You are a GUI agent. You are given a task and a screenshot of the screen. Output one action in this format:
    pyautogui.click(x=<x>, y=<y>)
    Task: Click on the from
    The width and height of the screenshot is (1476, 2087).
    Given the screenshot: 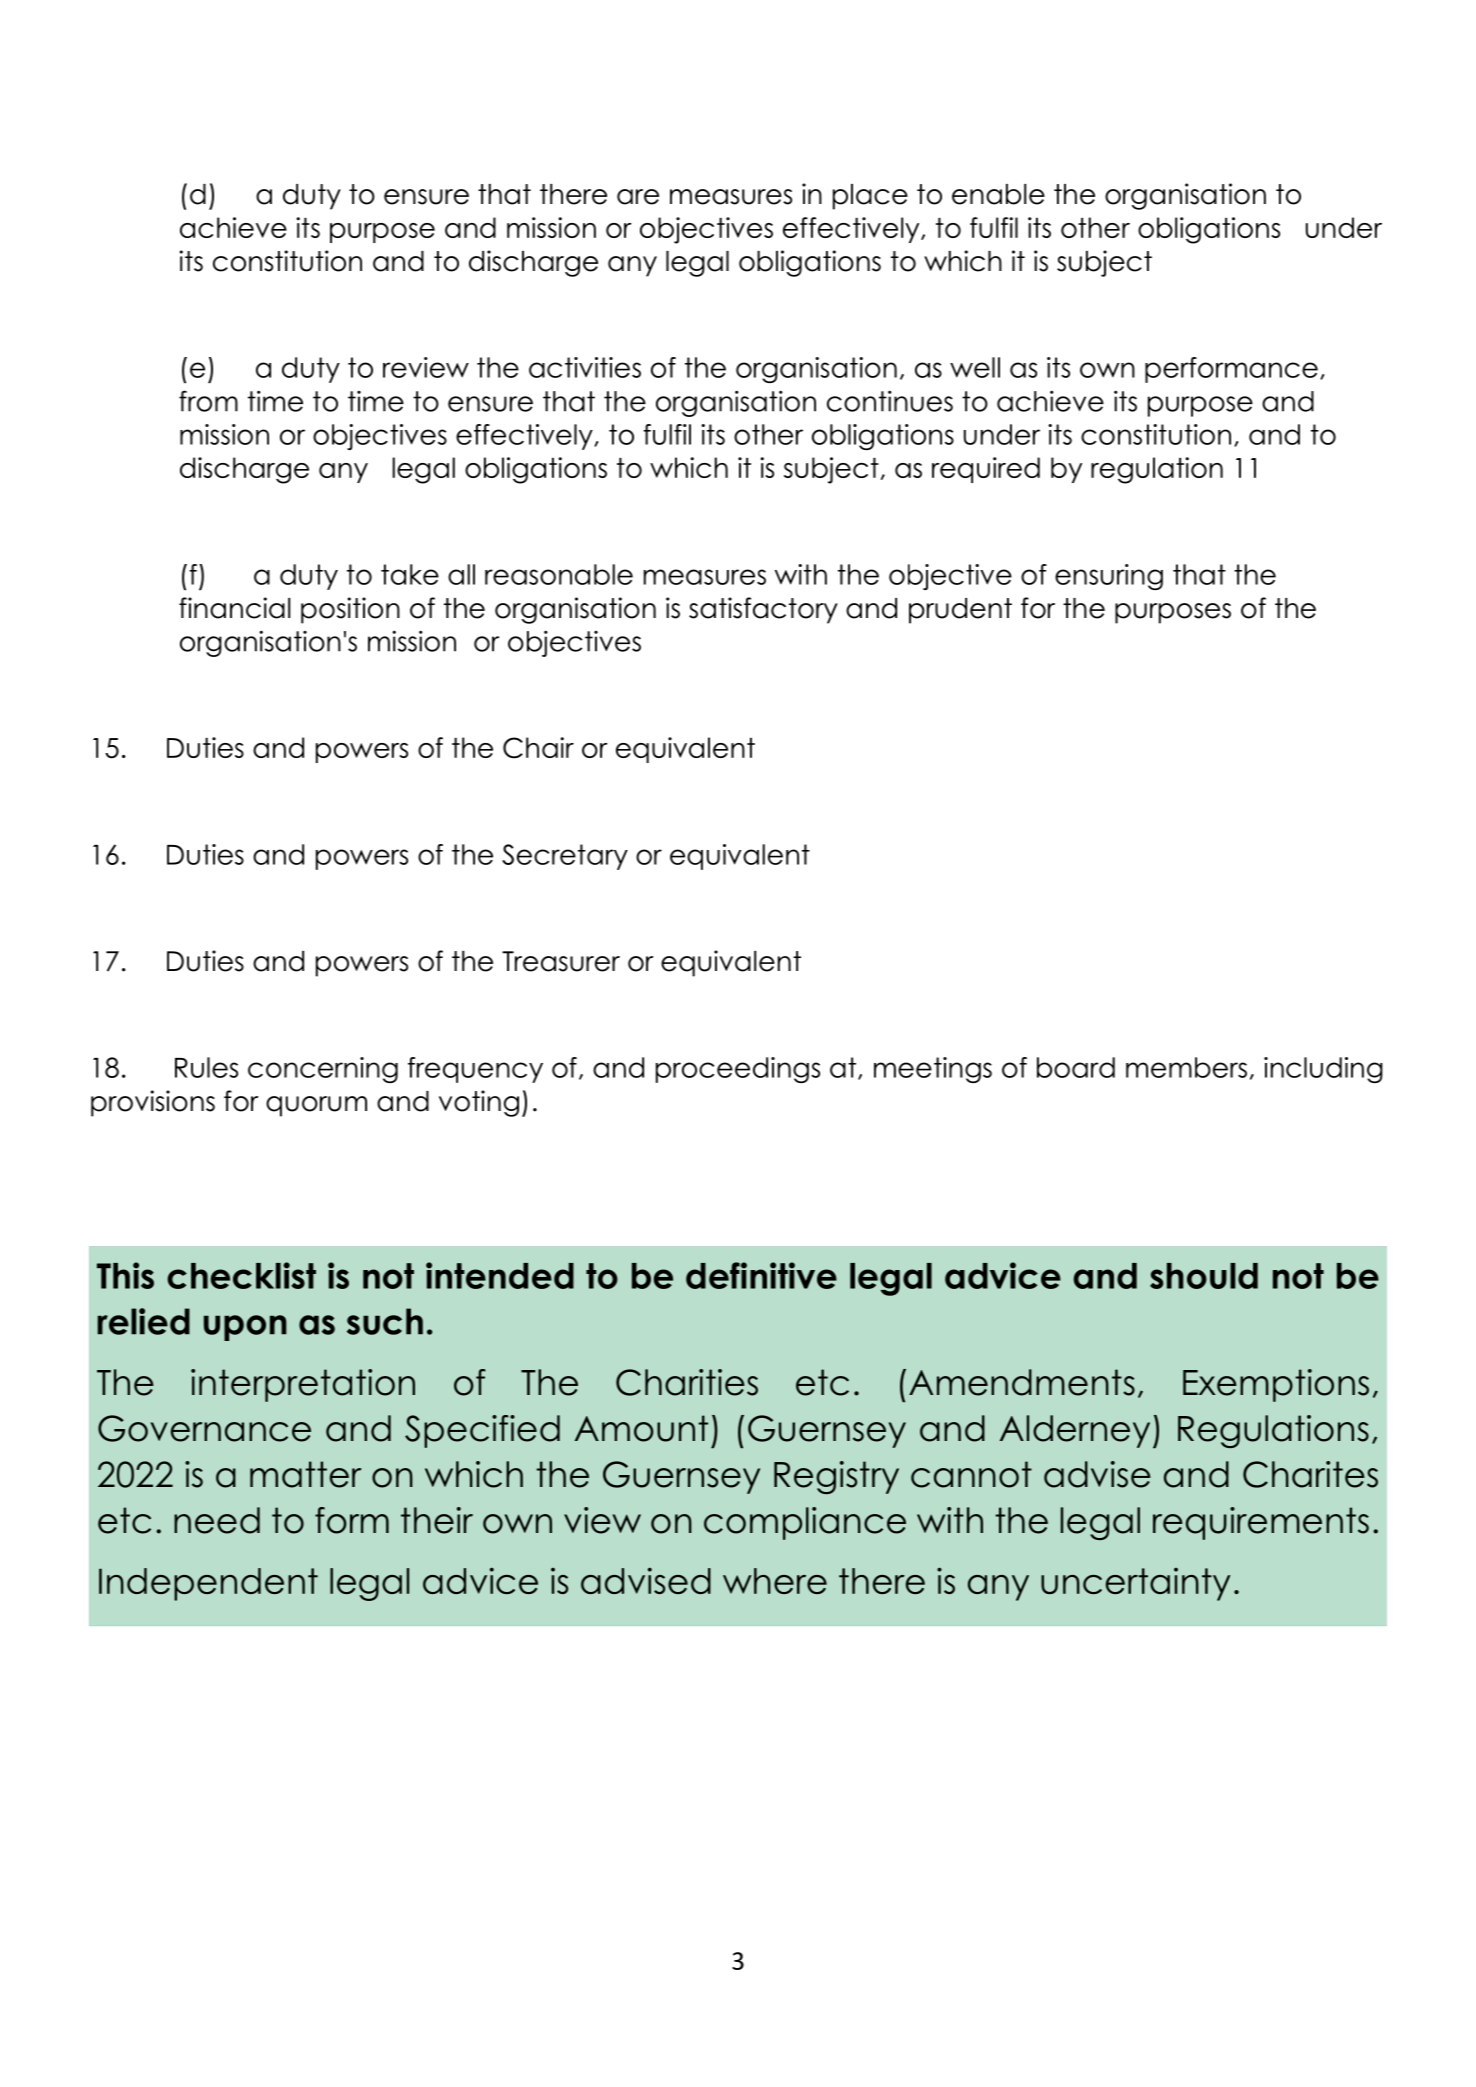 What is the action you would take?
    pyautogui.click(x=208, y=401)
